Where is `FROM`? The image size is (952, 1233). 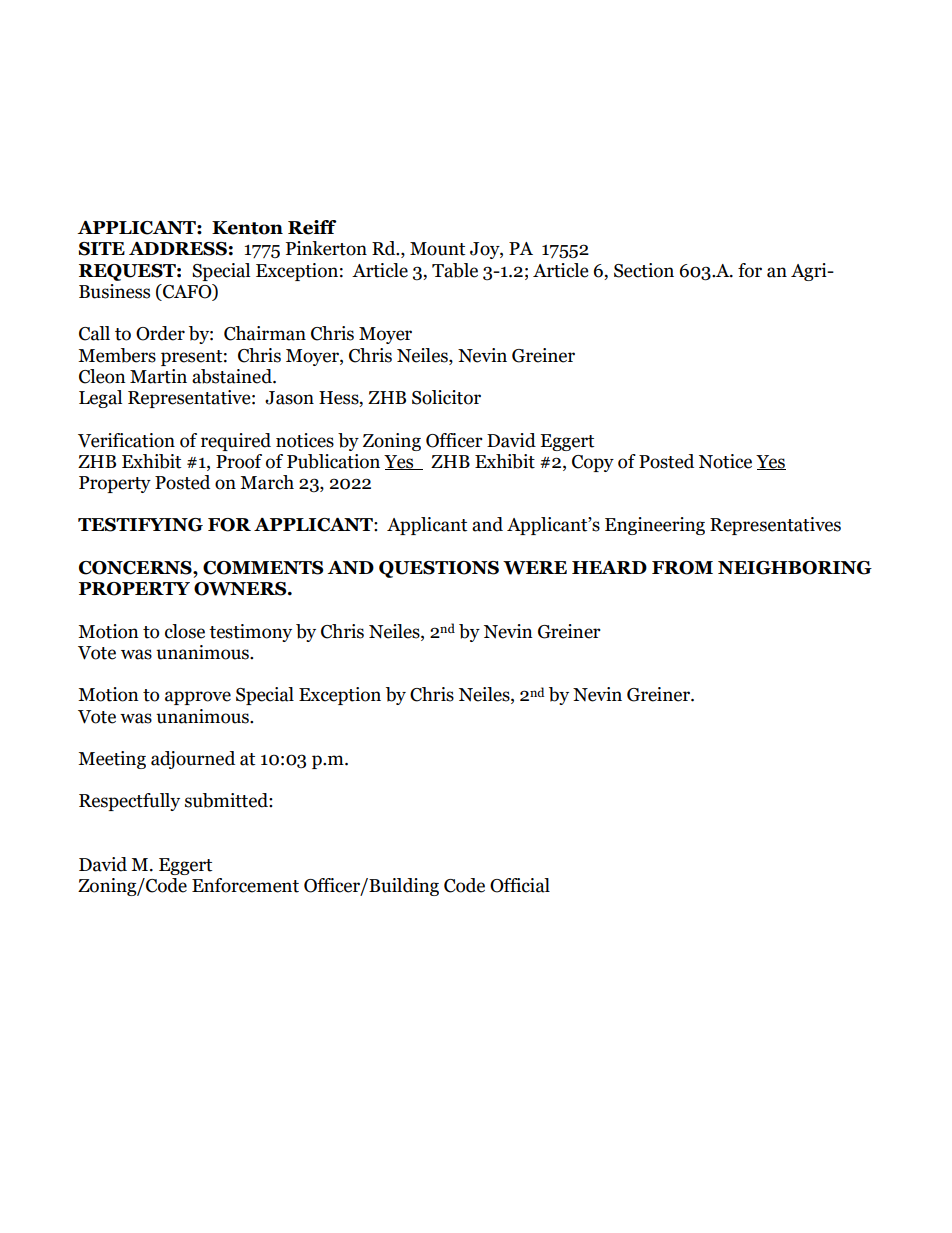 FROM is located at coordinates (682, 568).
